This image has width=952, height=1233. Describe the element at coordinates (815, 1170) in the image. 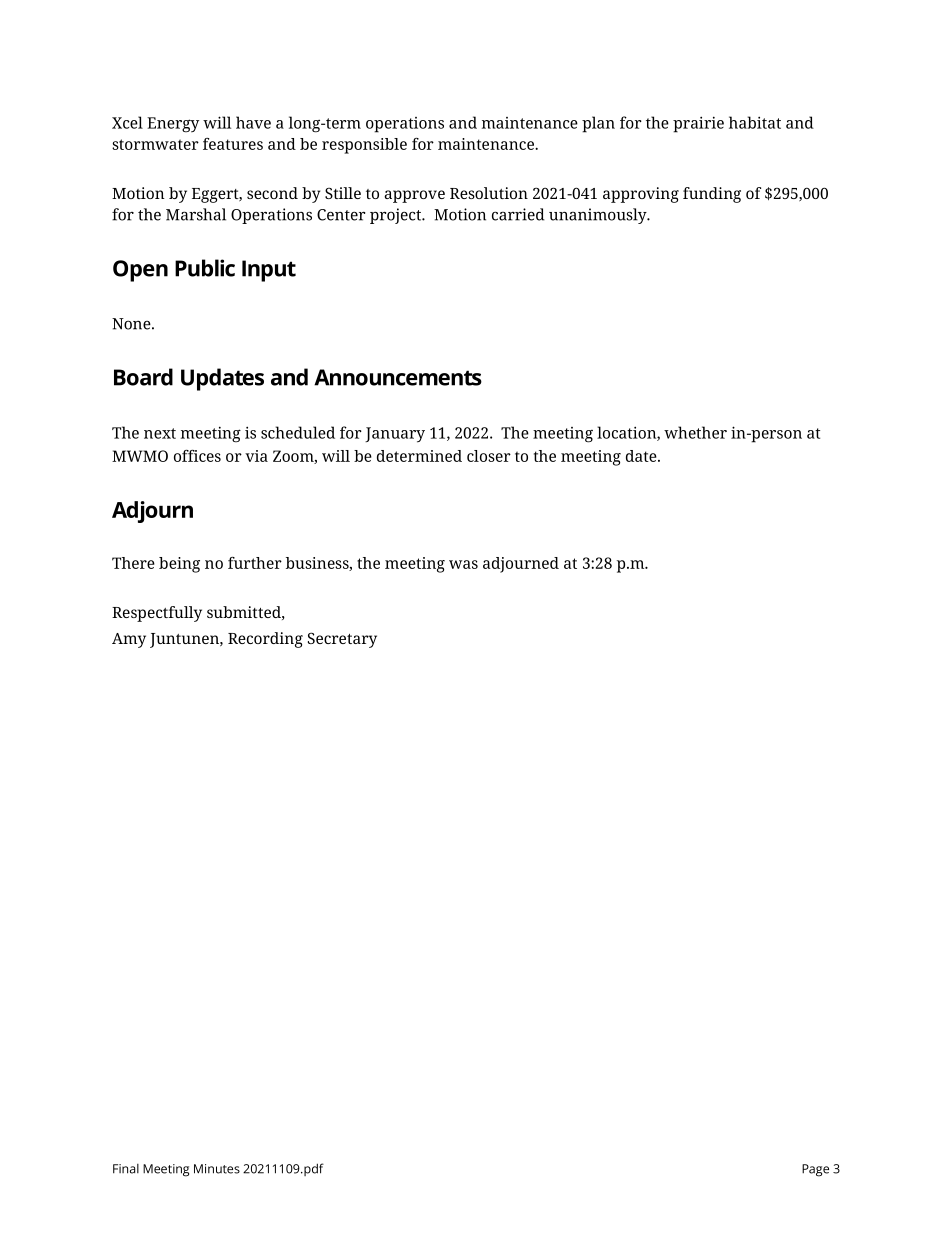

I see `Page` at that location.
